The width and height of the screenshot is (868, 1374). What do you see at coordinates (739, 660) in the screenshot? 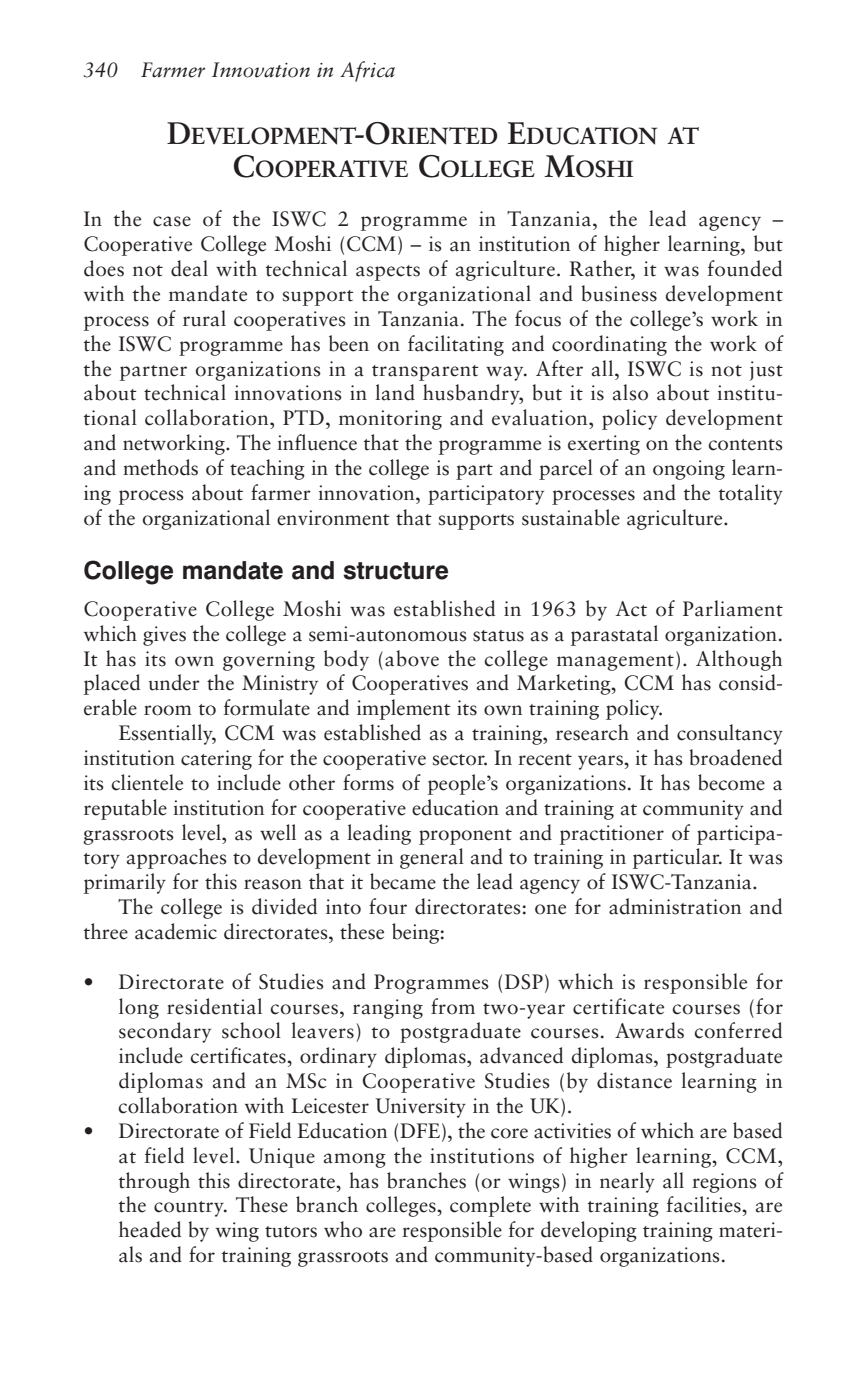
I see `Although` at bounding box center [739, 660].
